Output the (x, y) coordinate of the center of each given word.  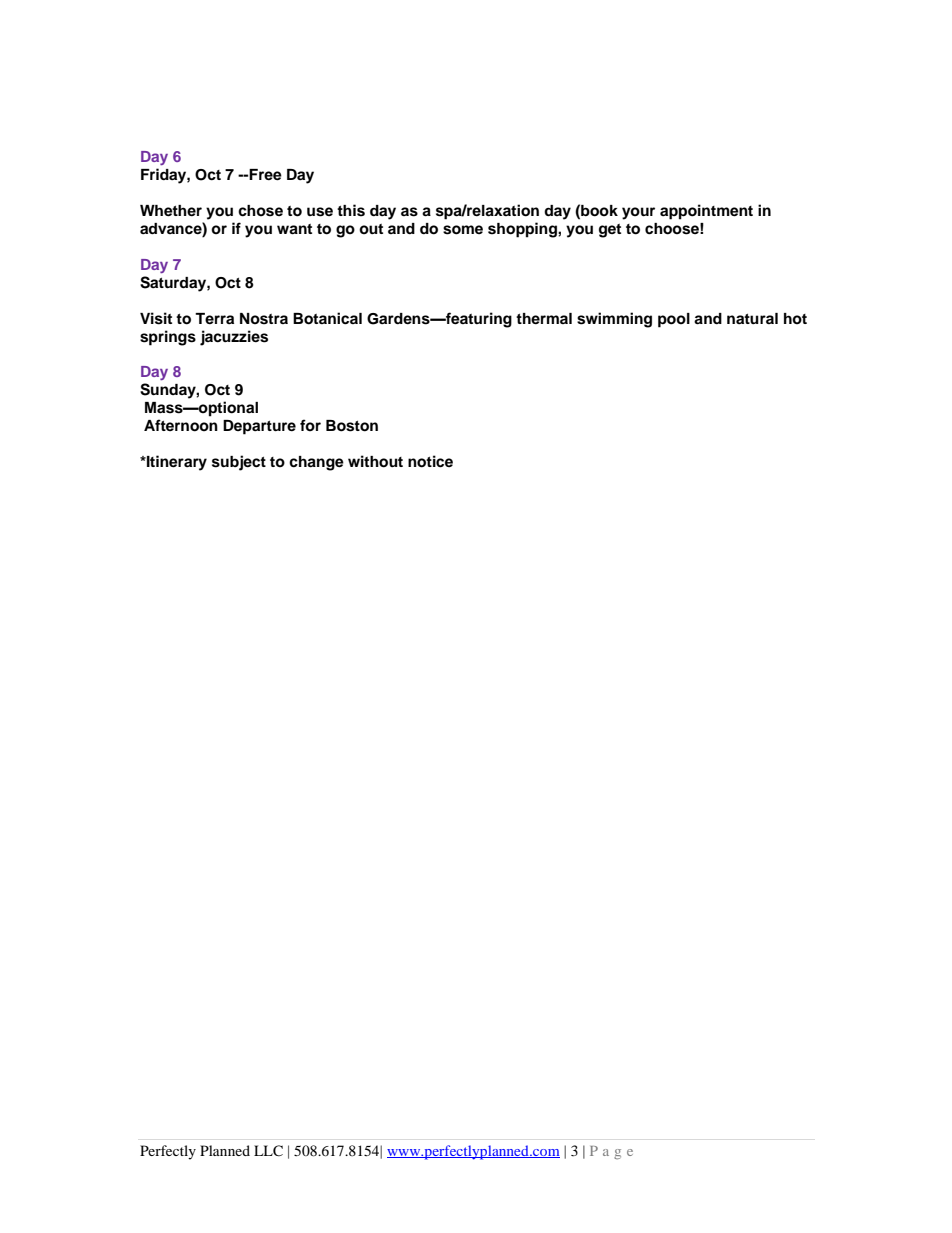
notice (430, 461)
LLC (268, 1151)
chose (260, 211)
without (375, 461)
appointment (706, 212)
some (463, 230)
